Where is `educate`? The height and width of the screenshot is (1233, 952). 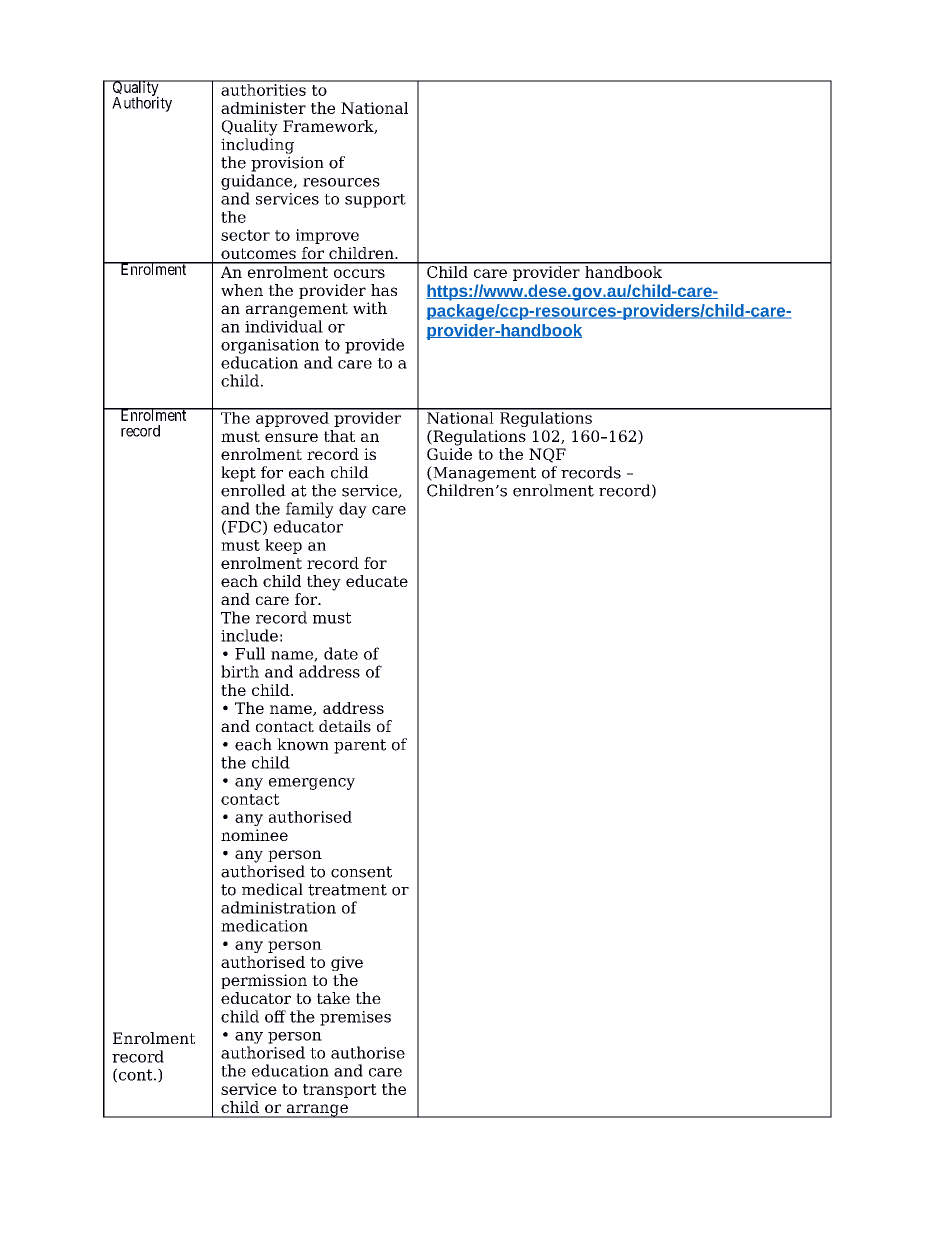 educate is located at coordinates (377, 581).
